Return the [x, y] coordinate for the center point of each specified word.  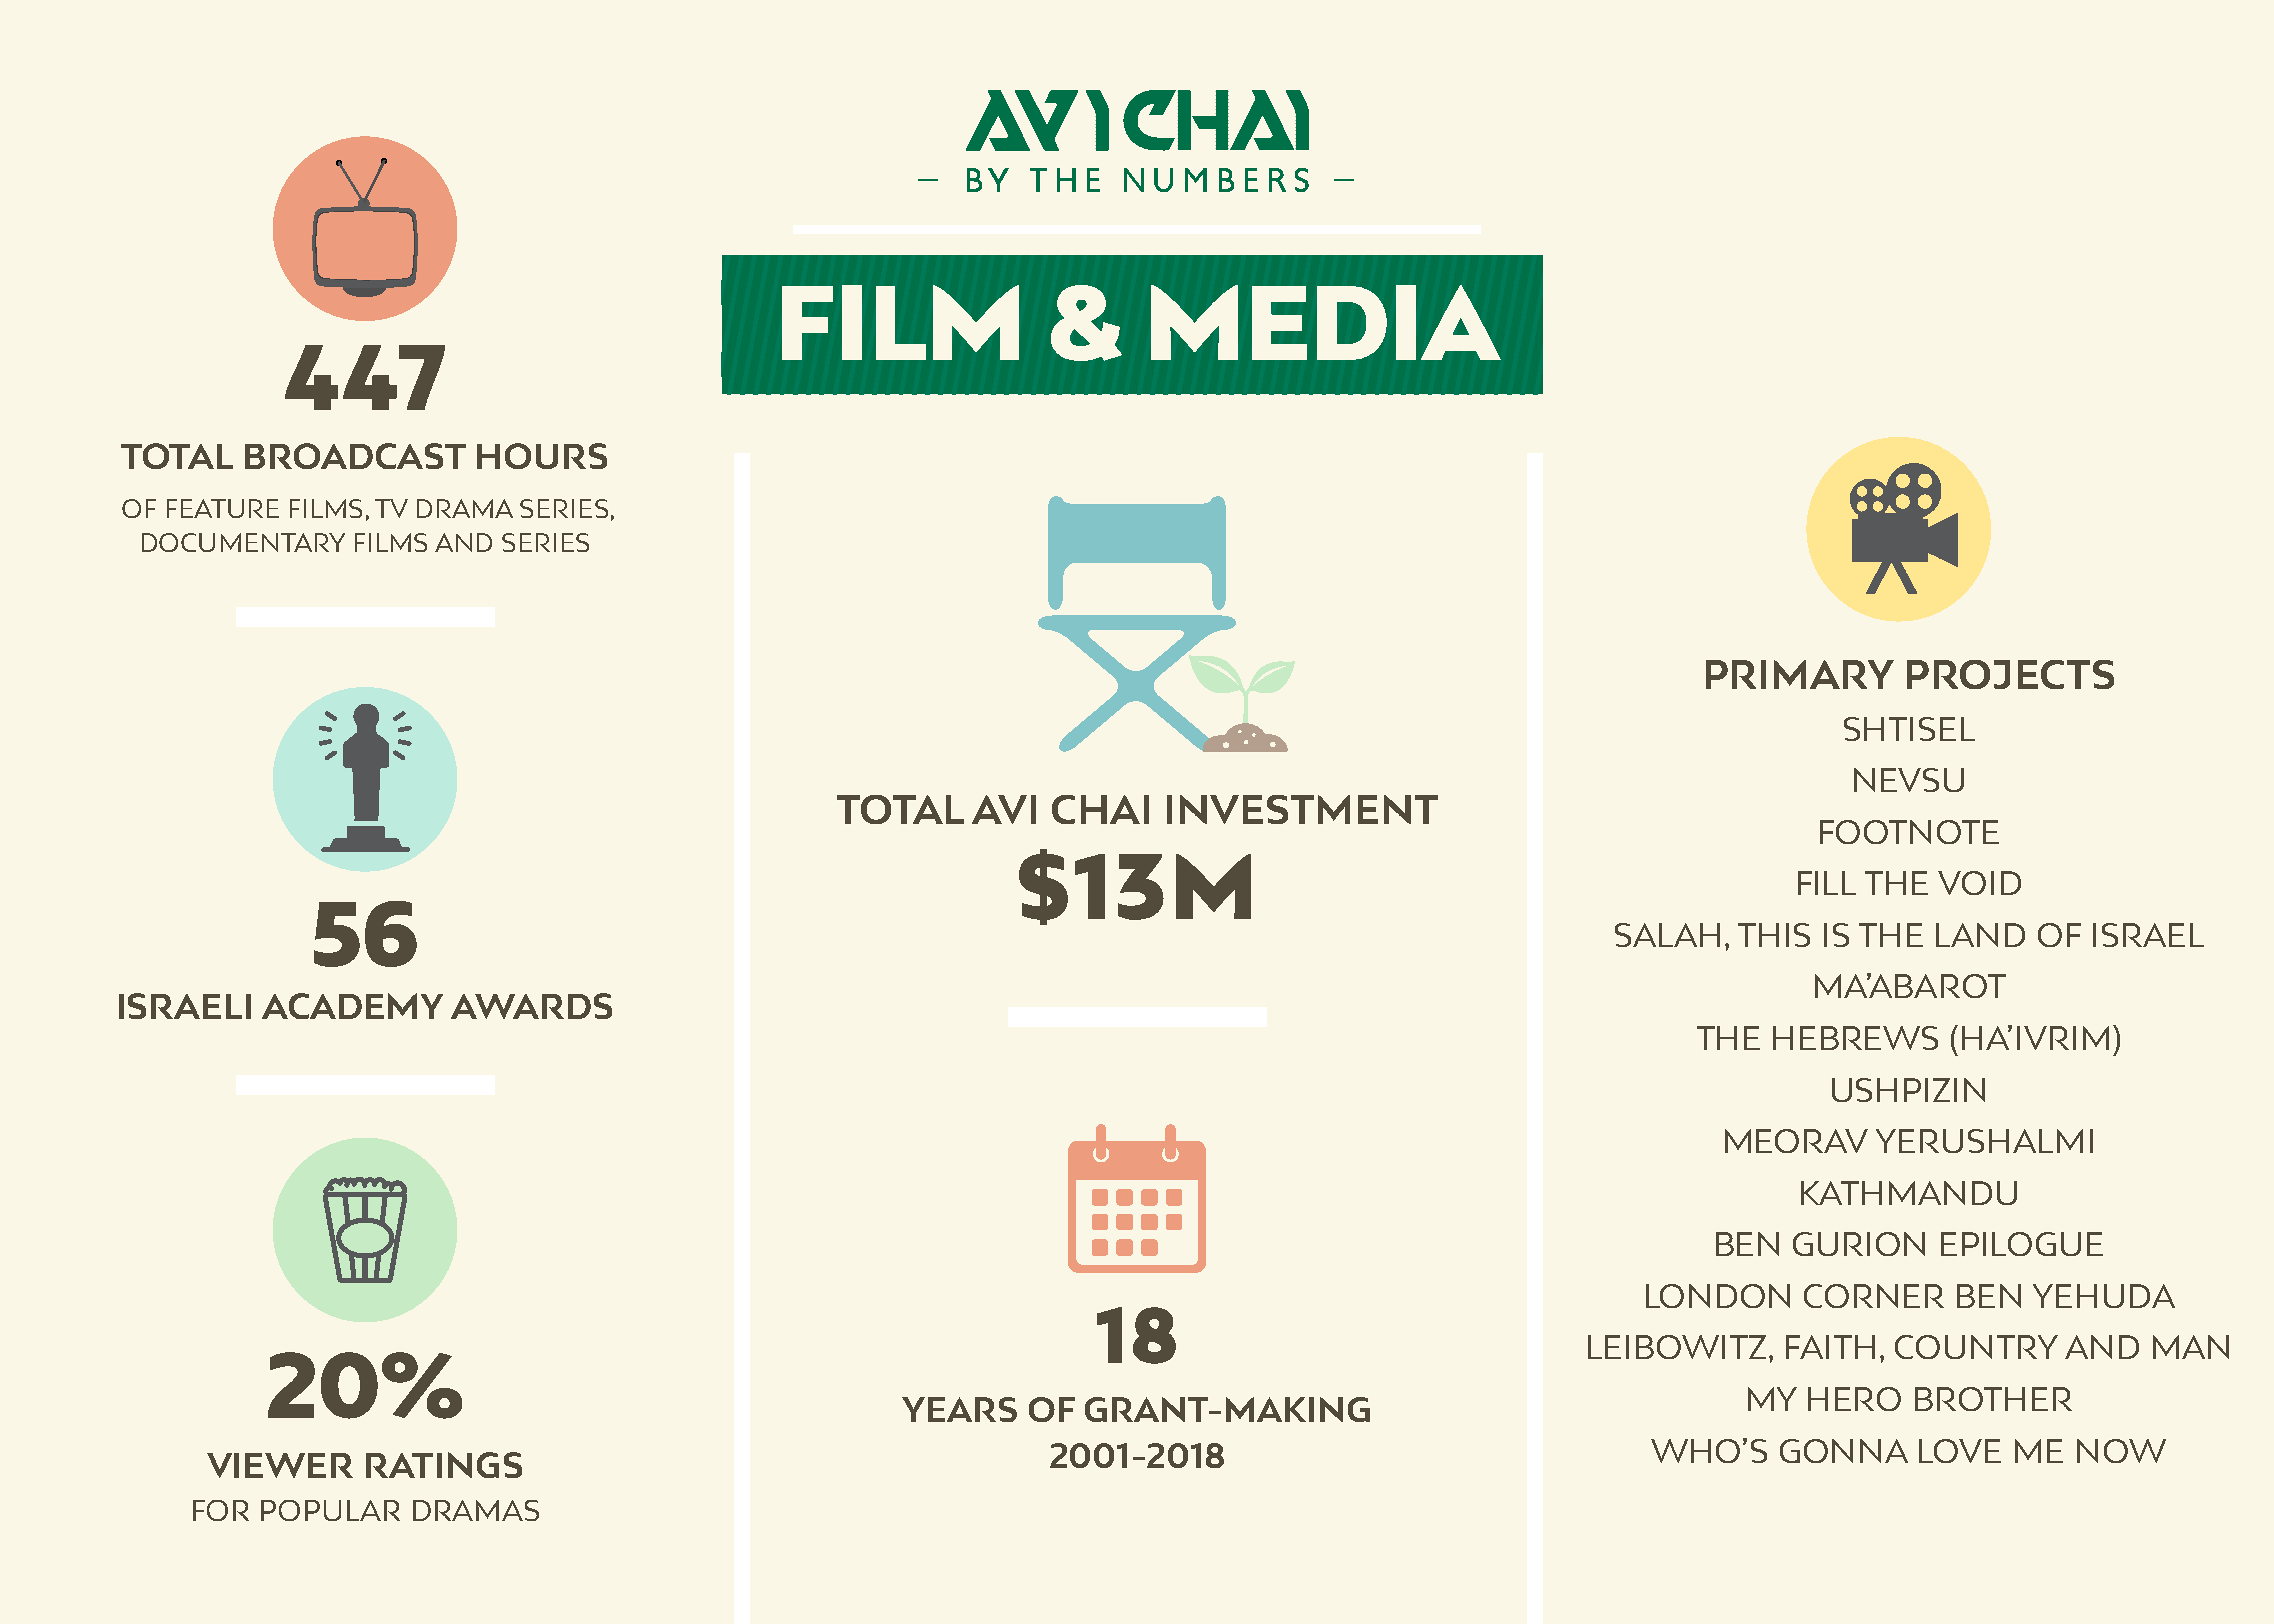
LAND [1980, 935]
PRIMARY [1800, 674]
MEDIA [1326, 322]
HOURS [542, 456]
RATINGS [444, 1465]
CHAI [1100, 809]
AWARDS [531, 1006]
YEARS [959, 1409]
